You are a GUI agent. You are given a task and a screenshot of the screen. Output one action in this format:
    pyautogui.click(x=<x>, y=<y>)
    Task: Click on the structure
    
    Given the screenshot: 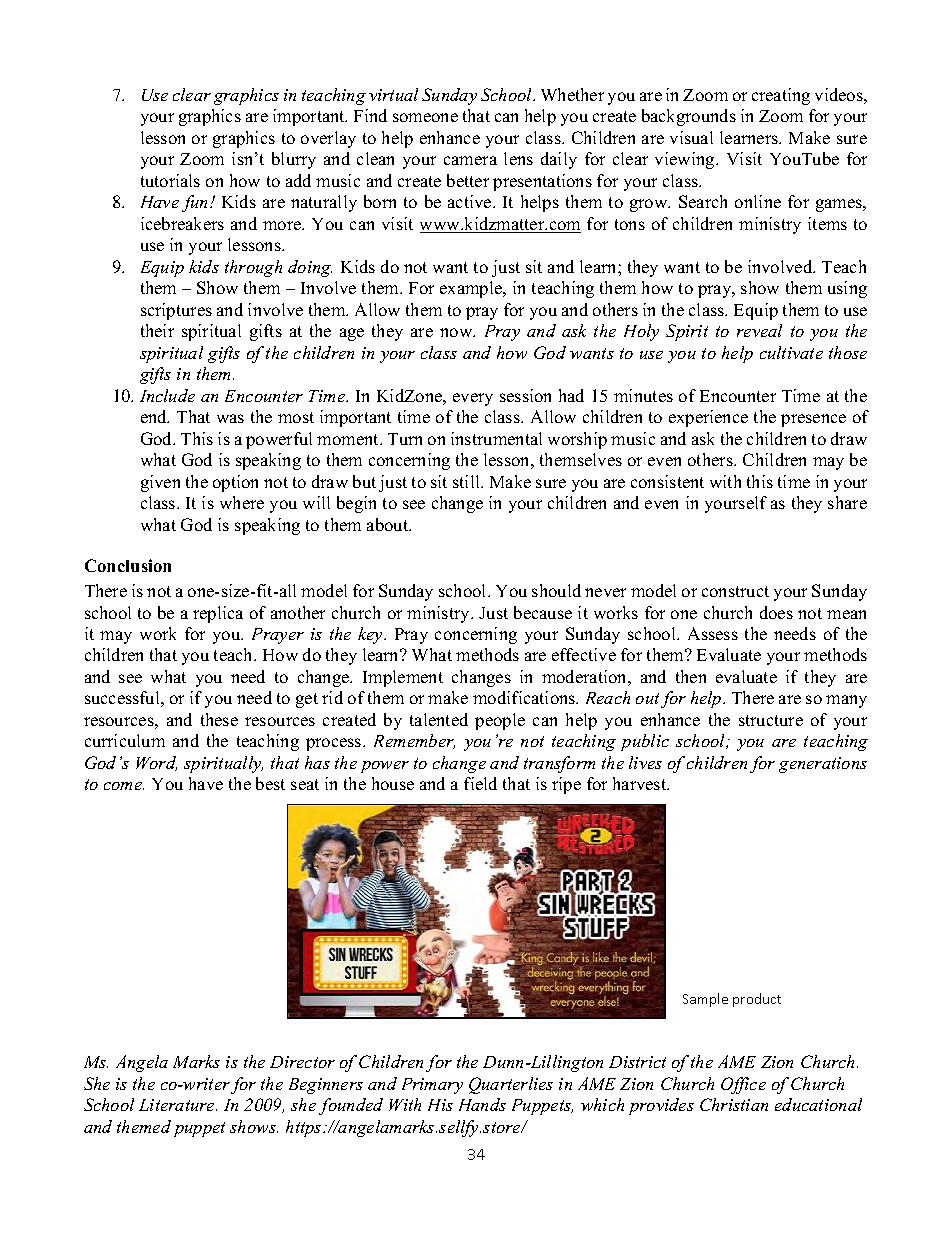 What is the action you would take?
    pyautogui.click(x=771, y=720)
